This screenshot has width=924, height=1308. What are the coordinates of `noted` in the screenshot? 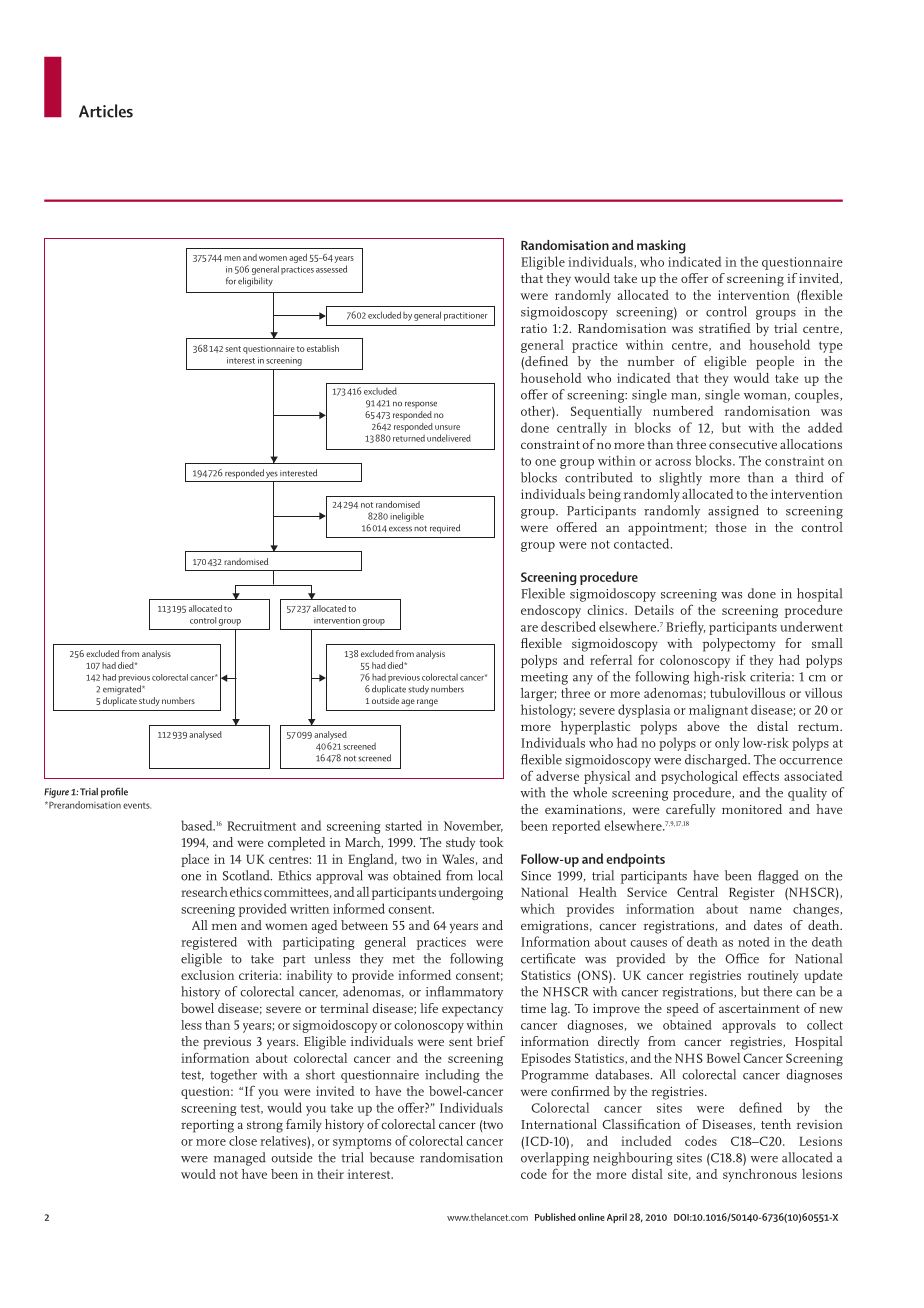 It's located at (754, 942).
